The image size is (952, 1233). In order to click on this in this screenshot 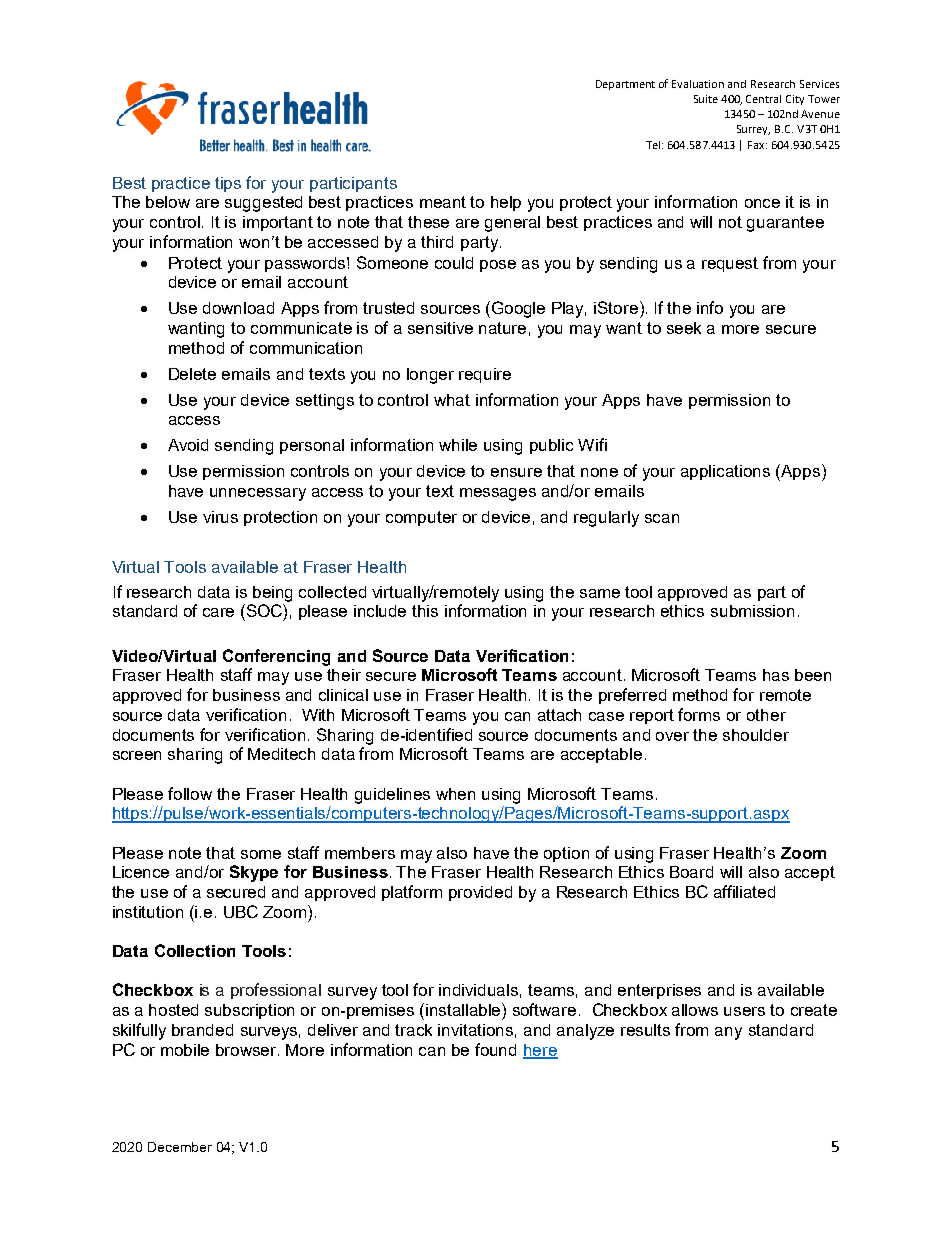, I will do `click(425, 611)`.
